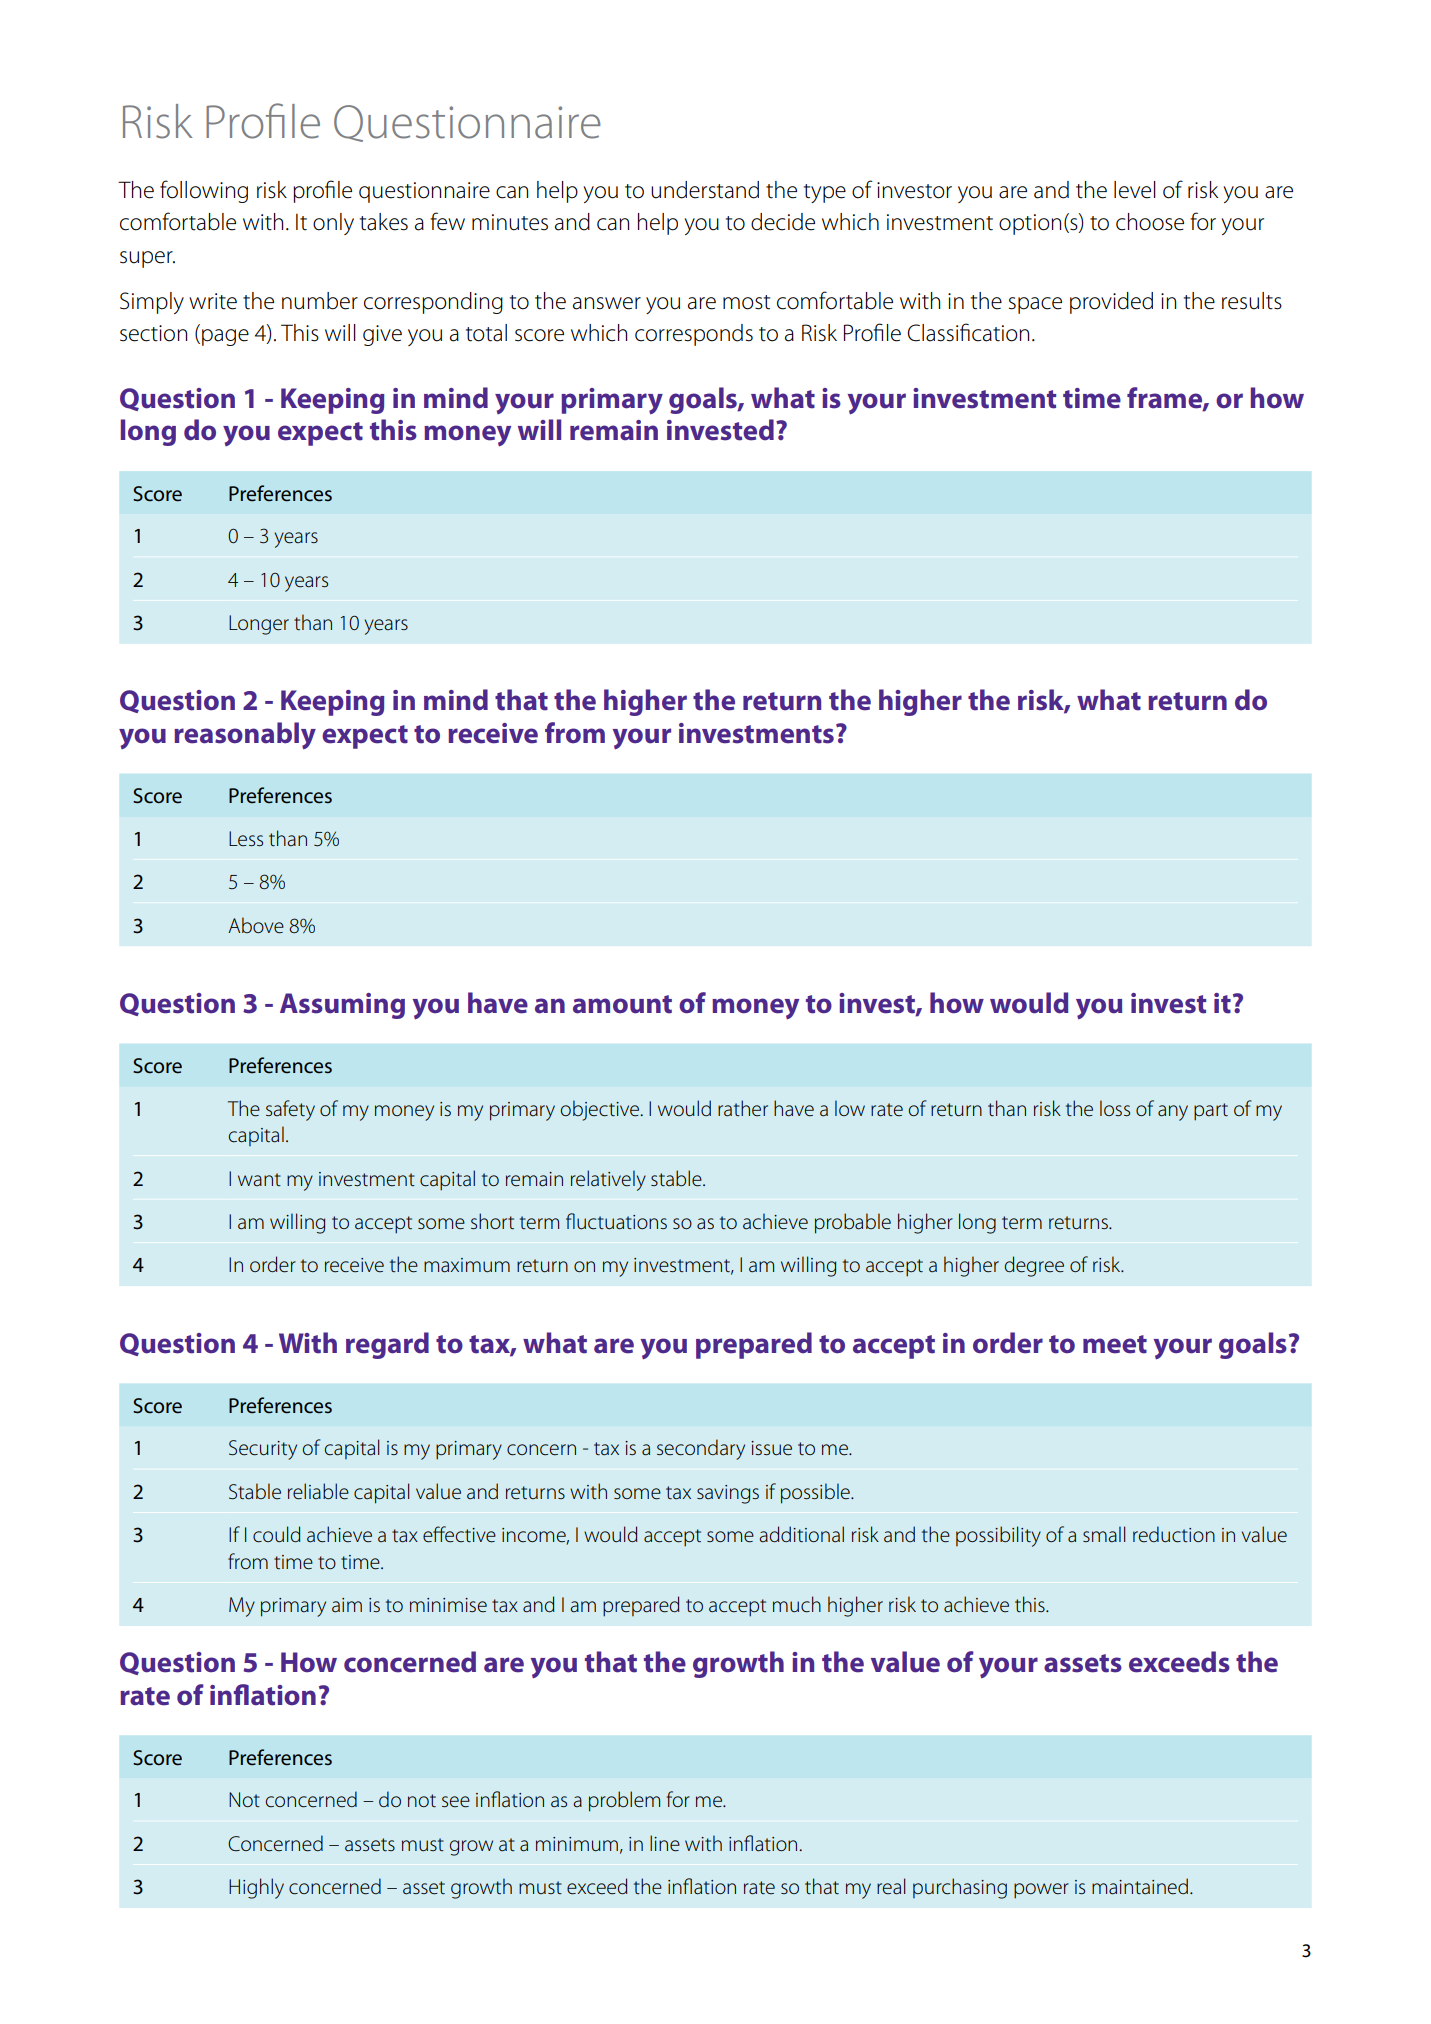 The image size is (1431, 2024). What do you see at coordinates (256, 1888) in the image?
I see `Highly` at bounding box center [256, 1888].
